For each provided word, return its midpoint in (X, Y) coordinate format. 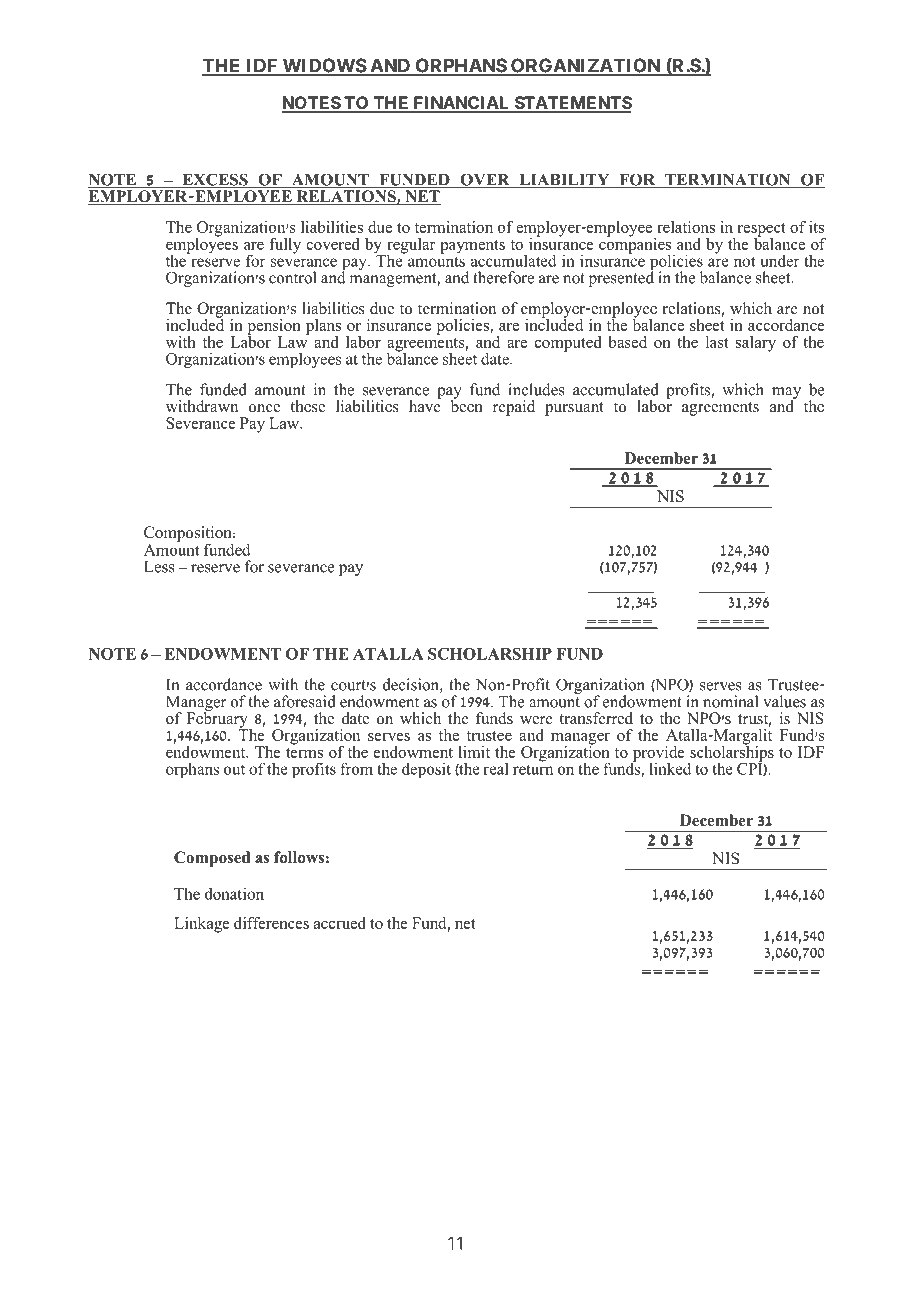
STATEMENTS (572, 104)
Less (159, 567)
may (786, 394)
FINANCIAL (461, 104)
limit (474, 752)
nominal (730, 701)
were (536, 720)
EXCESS (215, 180)
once (264, 408)
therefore (503, 277)
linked (670, 768)
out (234, 770)
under (780, 260)
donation (234, 893)
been (467, 405)
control (292, 277)
